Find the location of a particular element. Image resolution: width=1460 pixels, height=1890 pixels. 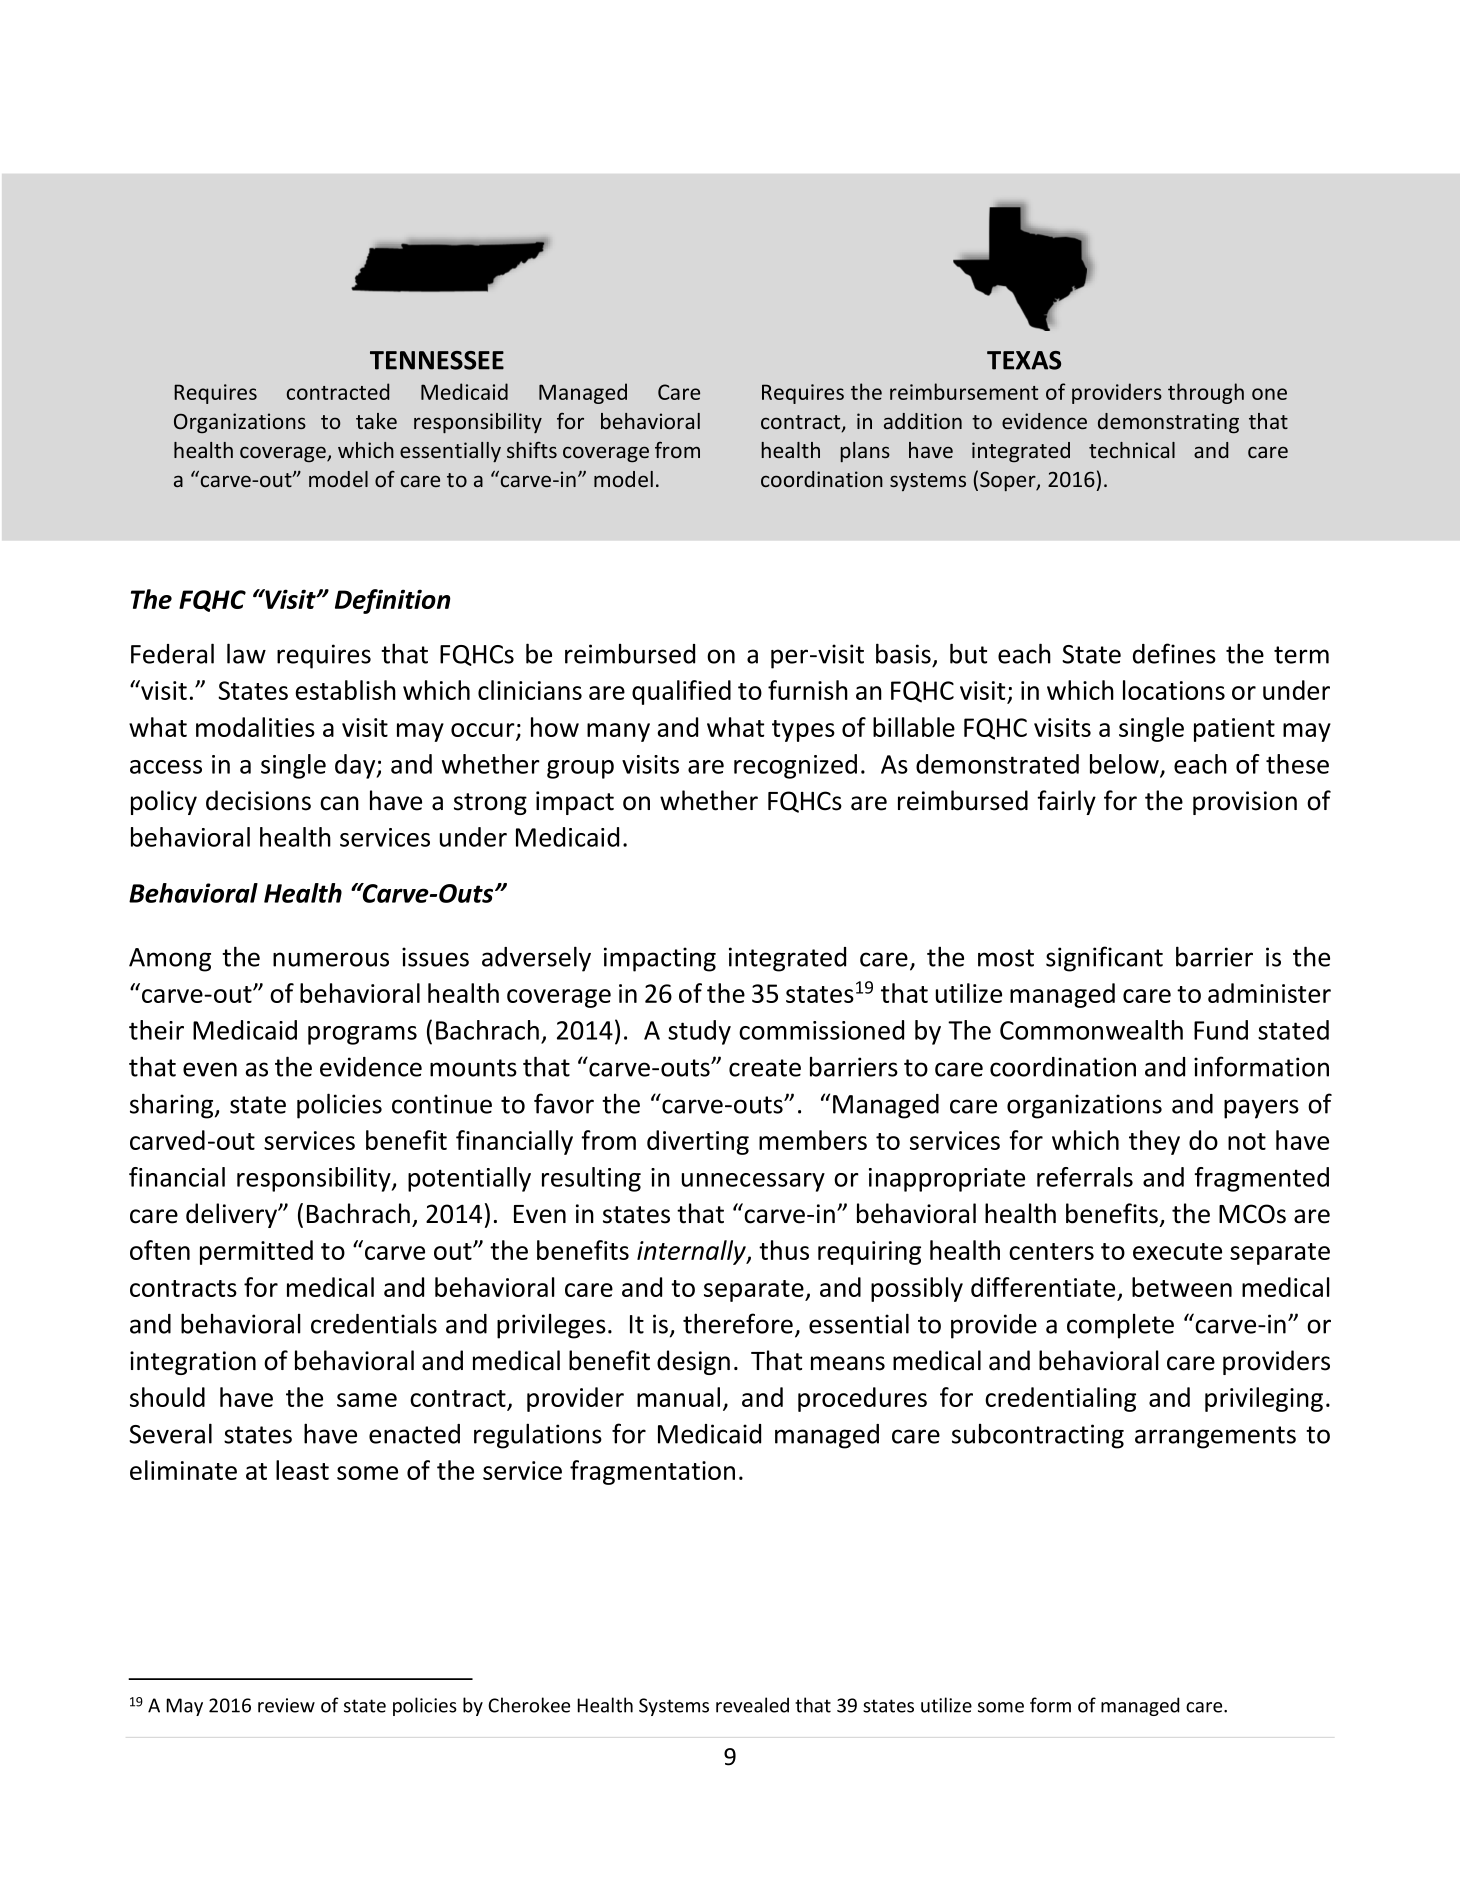

qualified is located at coordinates (681, 692).
